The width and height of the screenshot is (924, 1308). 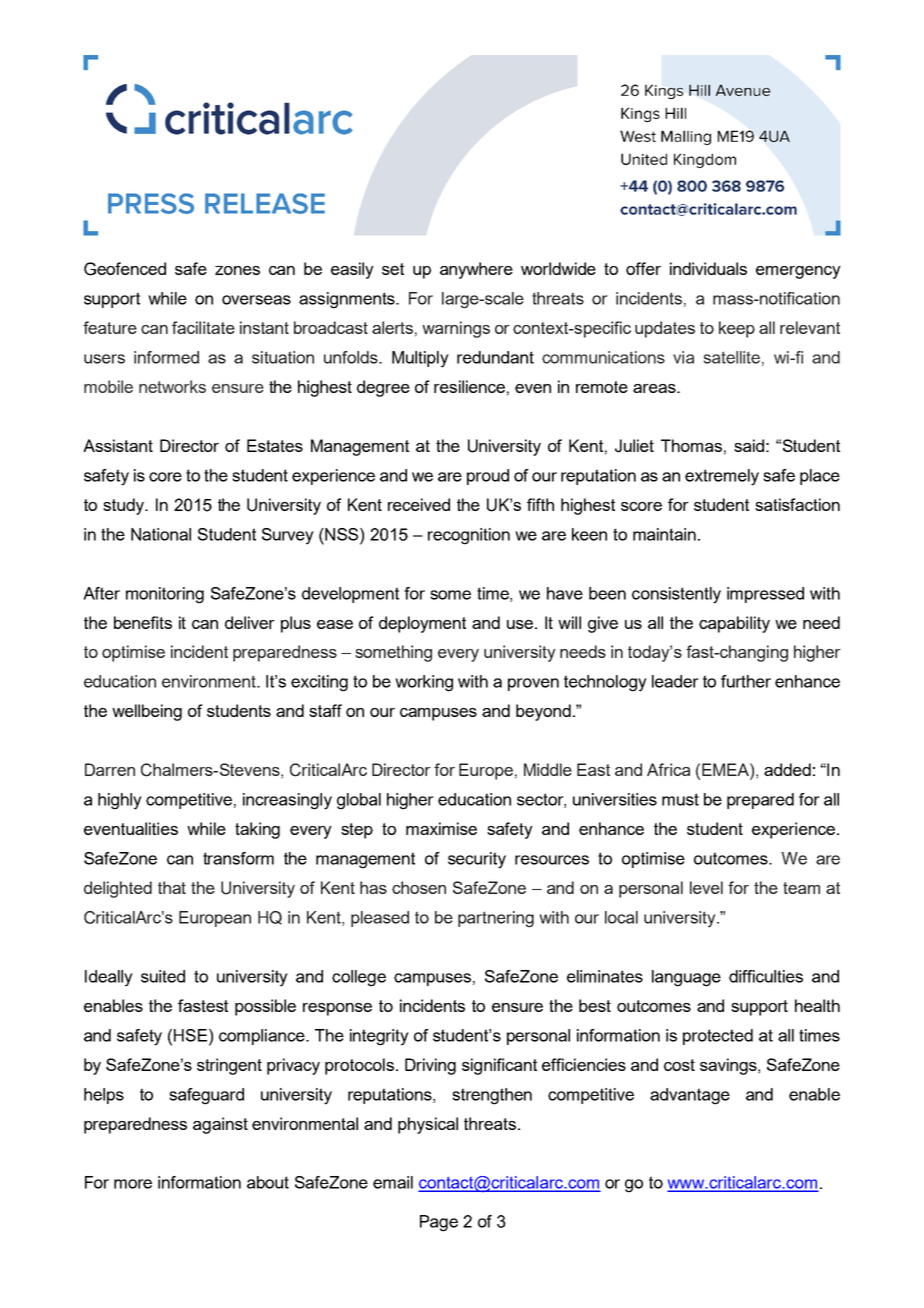 What do you see at coordinates (147, 712) in the screenshot?
I see `wellbeing` at bounding box center [147, 712].
